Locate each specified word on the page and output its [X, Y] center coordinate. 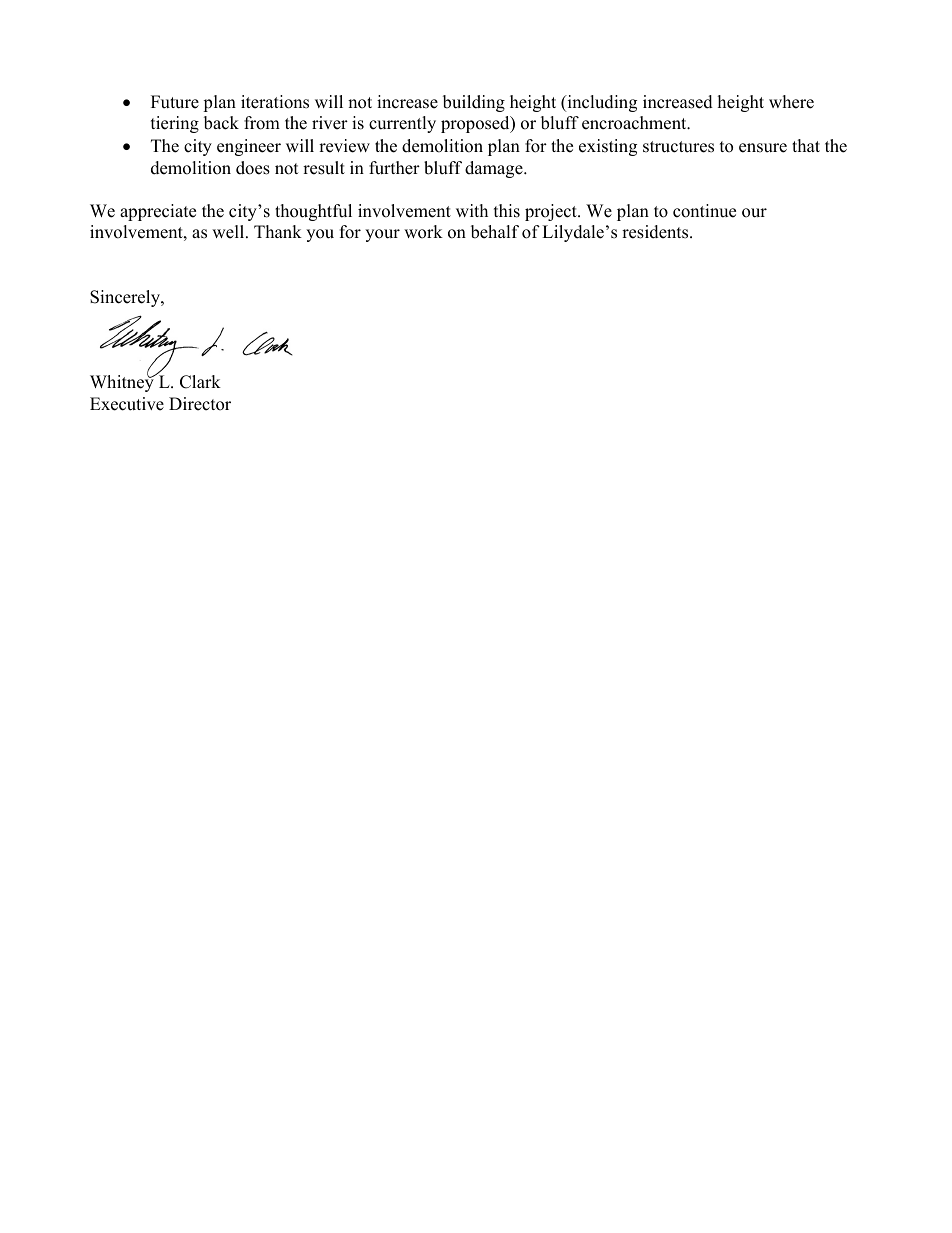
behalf [495, 232]
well [229, 232]
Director [200, 404]
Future [175, 102]
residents [656, 232]
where [791, 102]
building [474, 103]
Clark [200, 382]
